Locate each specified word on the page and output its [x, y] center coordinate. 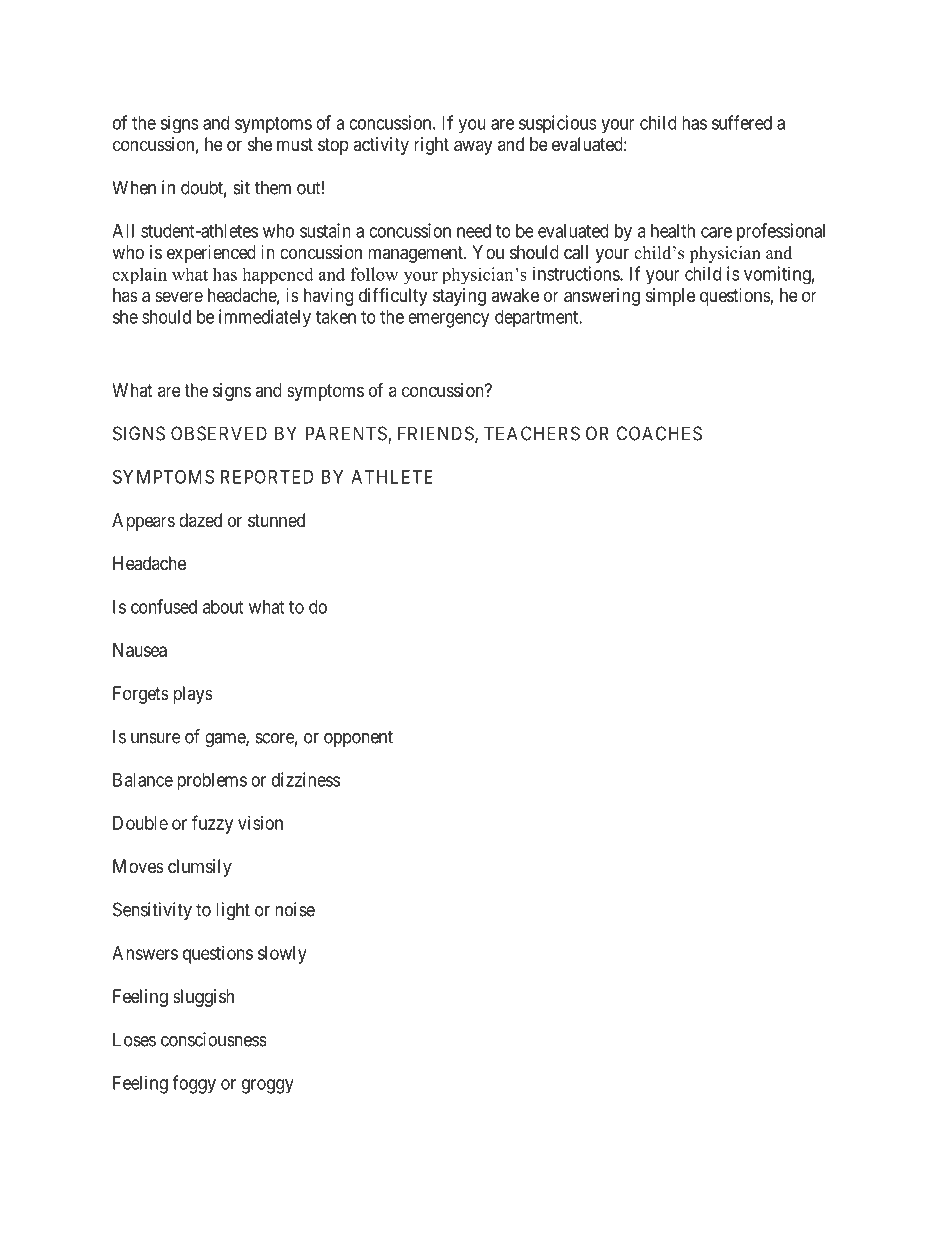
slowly [282, 955]
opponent [358, 738]
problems [212, 782]
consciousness [214, 1039]
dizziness [306, 779]
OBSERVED [219, 433]
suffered [742, 122]
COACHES [659, 433]
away [473, 147]
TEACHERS [532, 433]
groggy [268, 1086]
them [273, 187]
